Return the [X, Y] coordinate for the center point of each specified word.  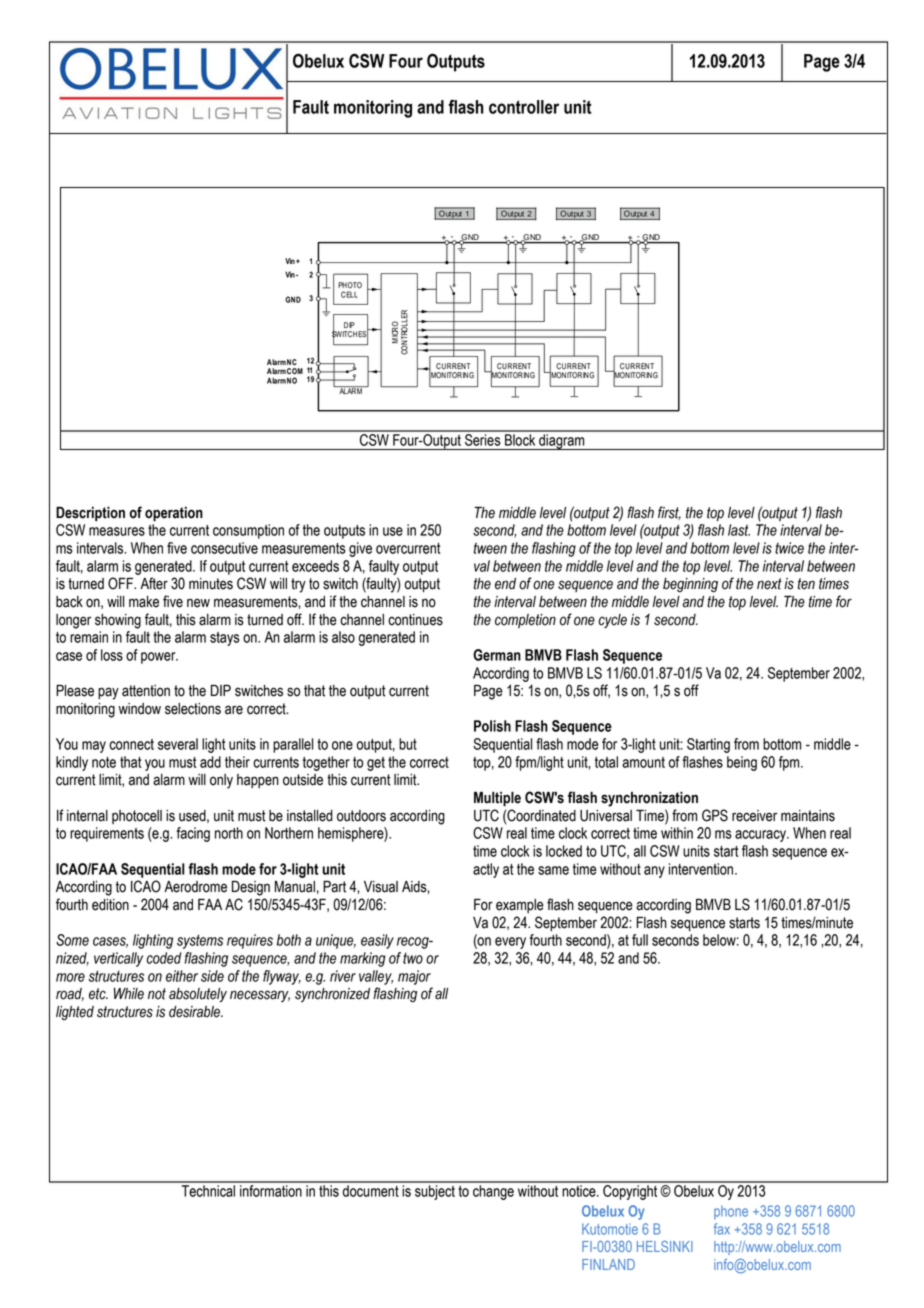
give [360, 549]
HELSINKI [665, 1246]
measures [117, 531]
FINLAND [608, 1264]
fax [722, 1229]
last [739, 530]
